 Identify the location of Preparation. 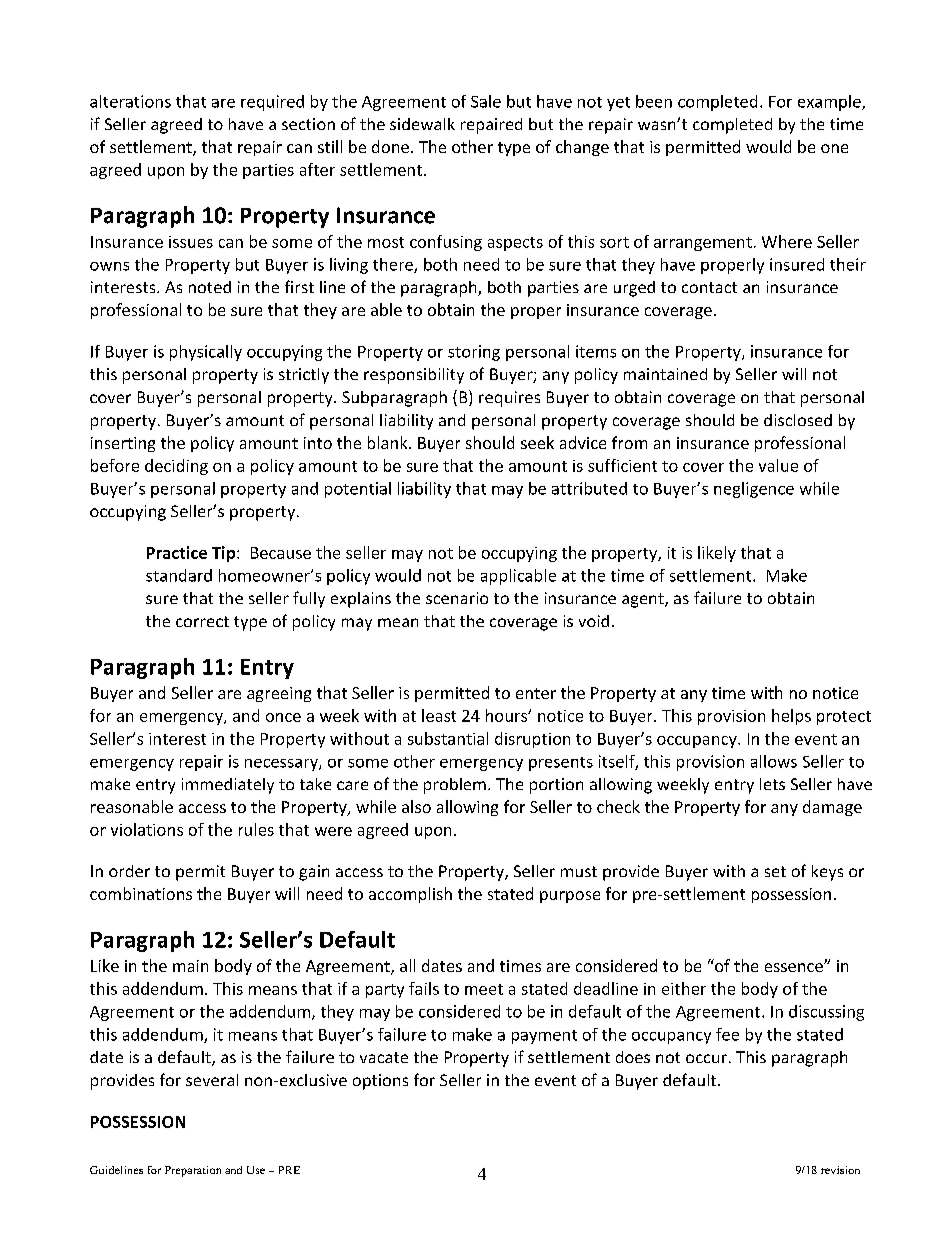
(193, 1171).
